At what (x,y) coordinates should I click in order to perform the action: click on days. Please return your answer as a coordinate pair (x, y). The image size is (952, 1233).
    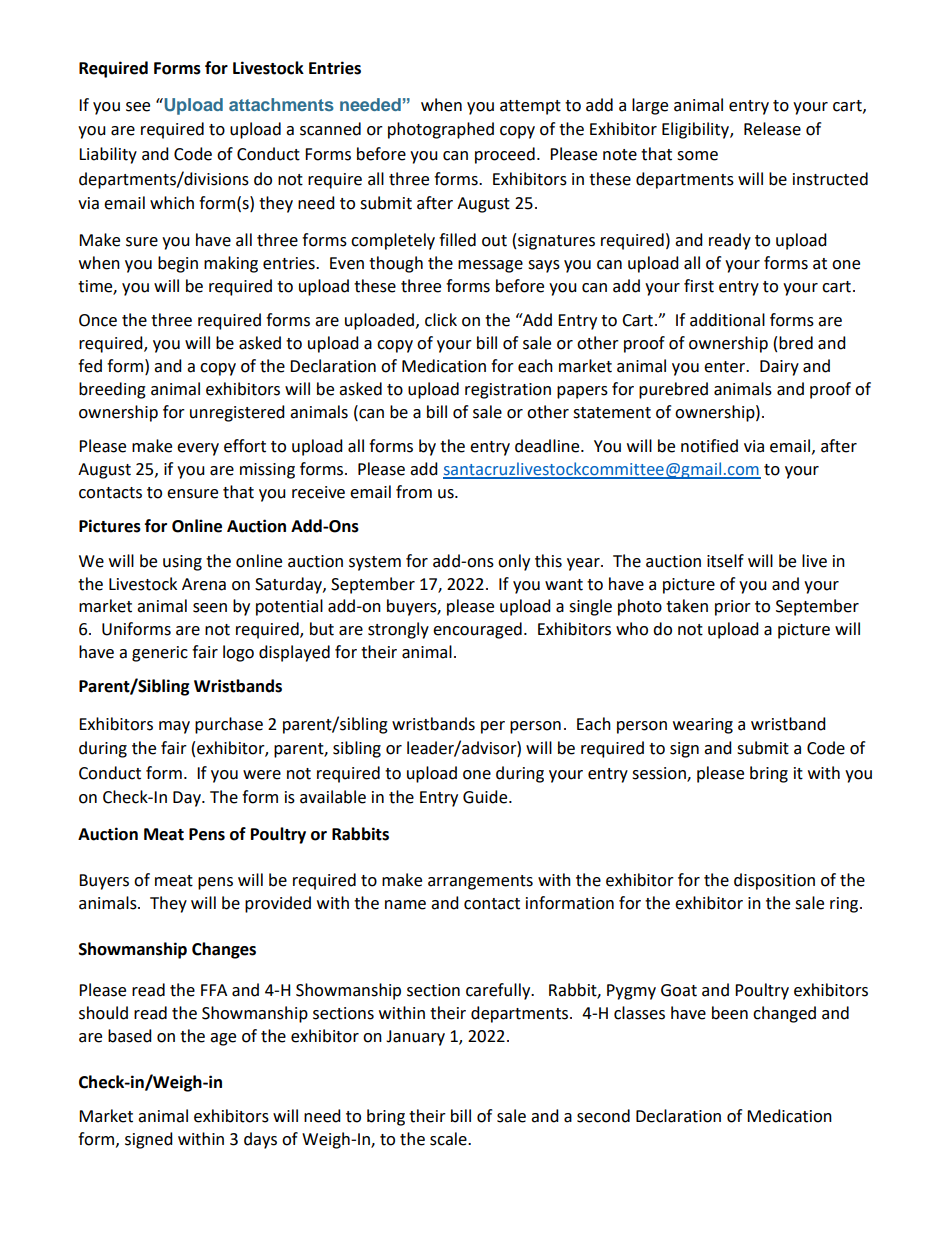
    Looking at the image, I should click on (260, 1140).
